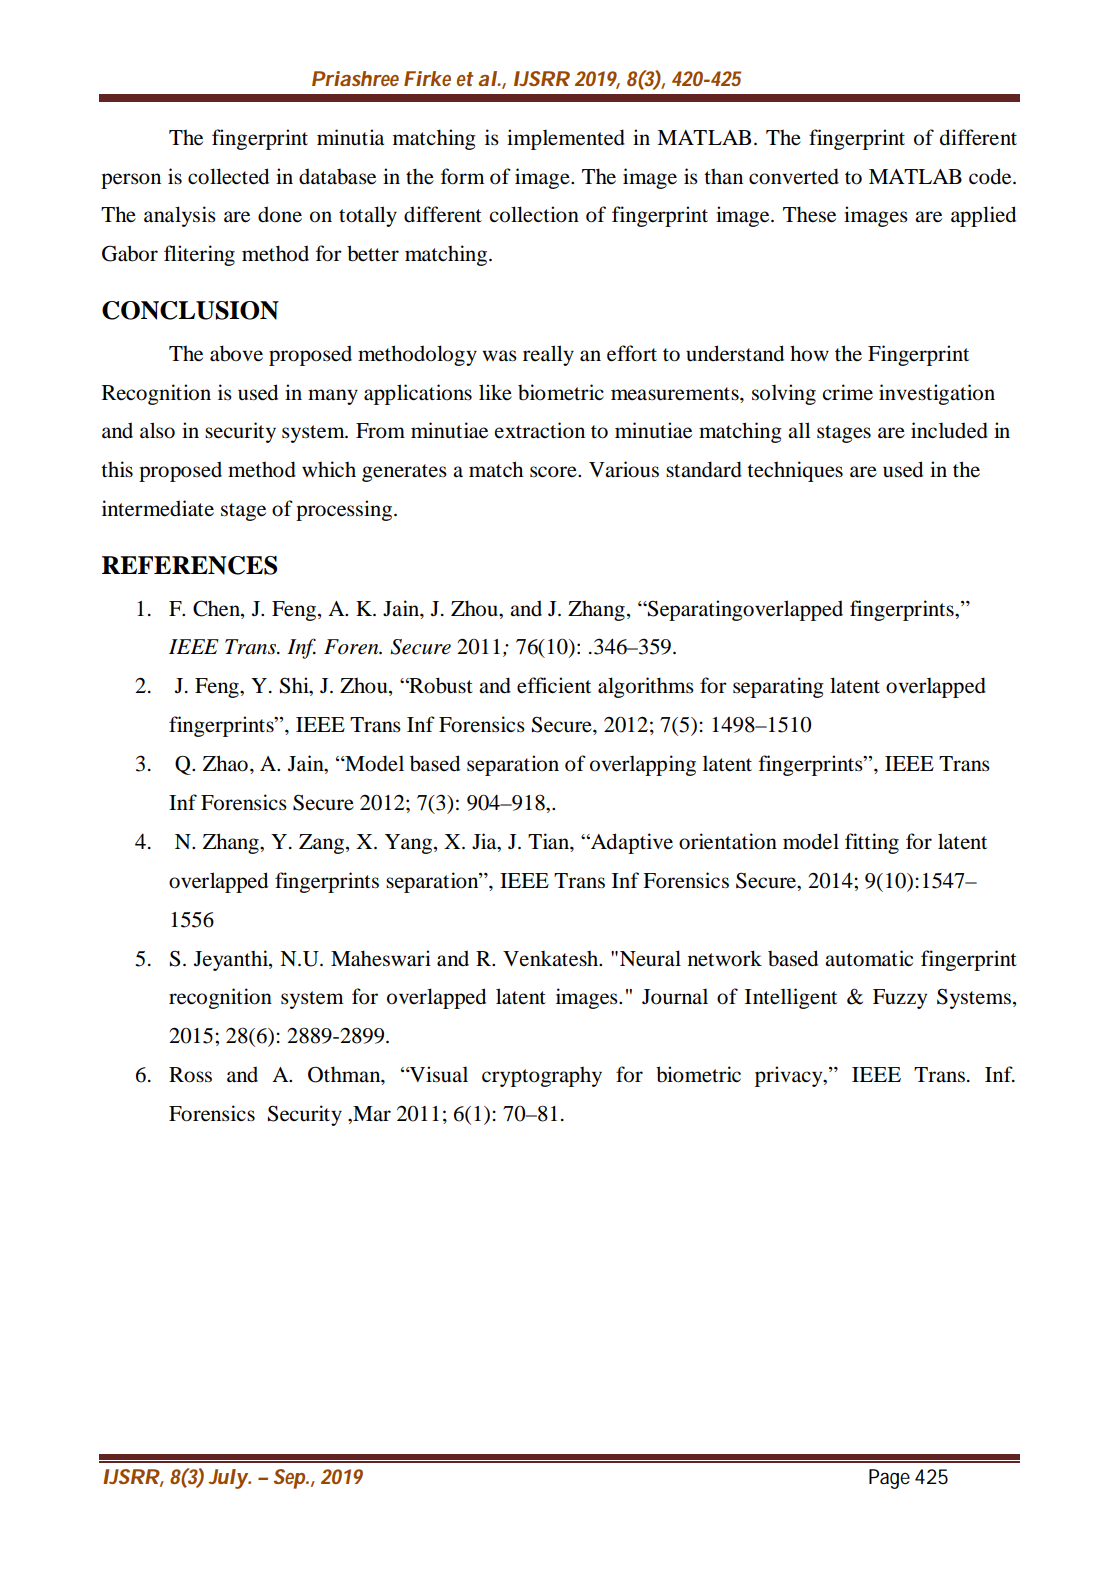  What do you see at coordinates (228, 176) in the screenshot?
I see `collected` at bounding box center [228, 176].
